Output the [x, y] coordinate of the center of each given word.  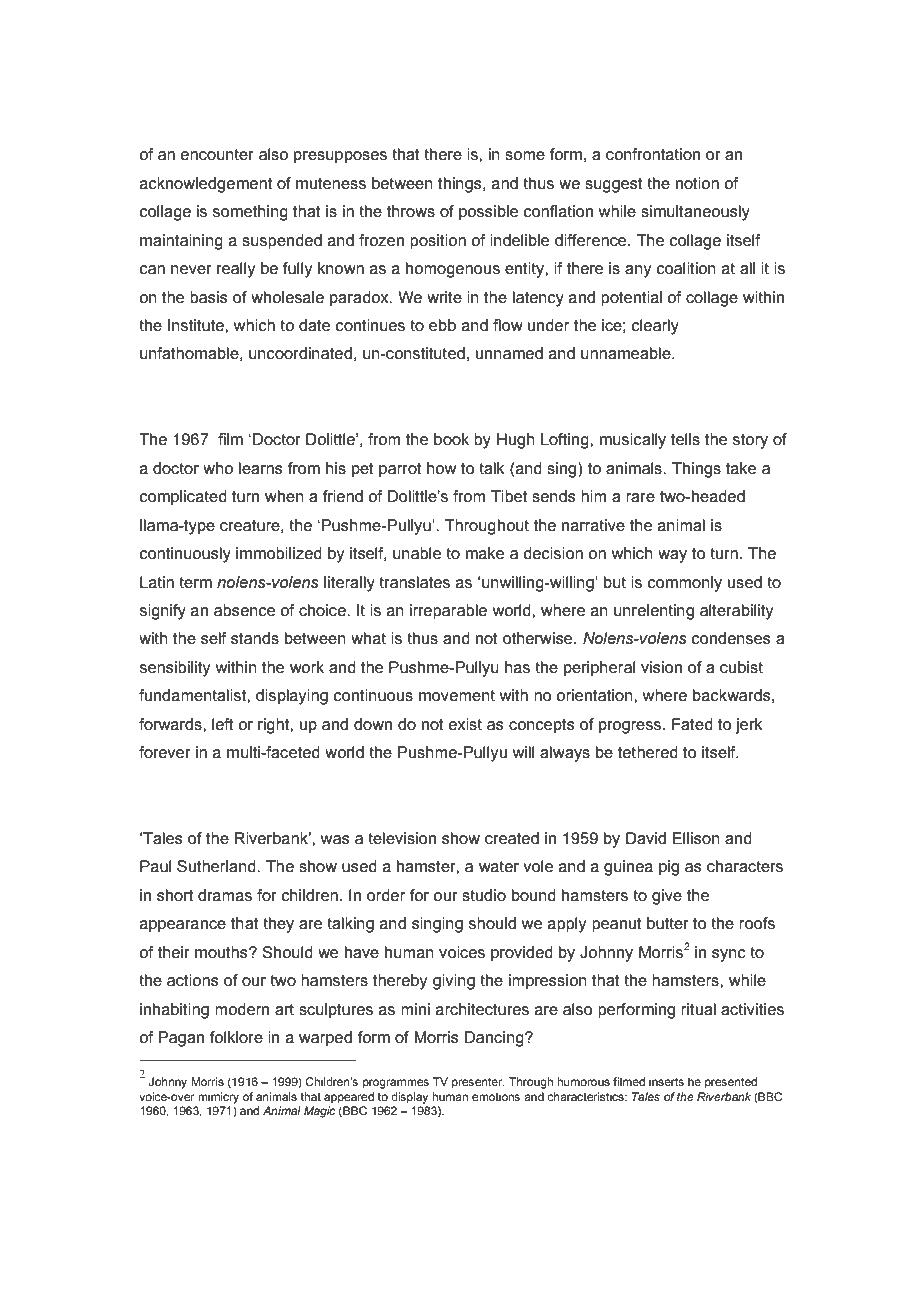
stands [255, 638]
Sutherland [217, 866]
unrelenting [654, 612]
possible [488, 213]
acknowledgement [206, 185]
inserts [666, 1081]
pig [669, 868]
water [499, 866]
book [451, 439]
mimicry [218, 1098]
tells [685, 439]
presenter [478, 1083]
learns [261, 468]
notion [697, 183]
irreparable [448, 612]
